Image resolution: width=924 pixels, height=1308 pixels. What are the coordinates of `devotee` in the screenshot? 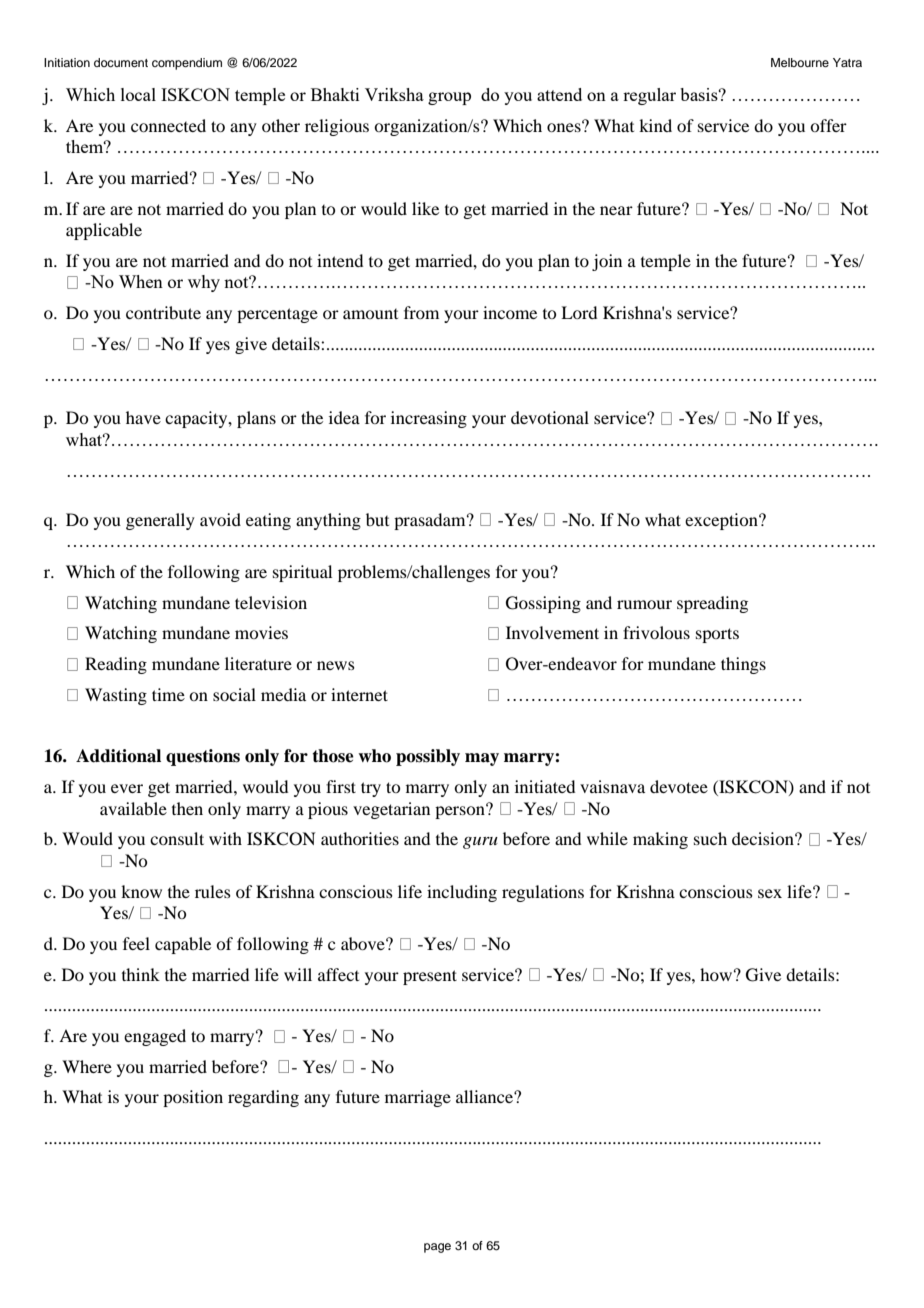 It's located at (679, 786).
